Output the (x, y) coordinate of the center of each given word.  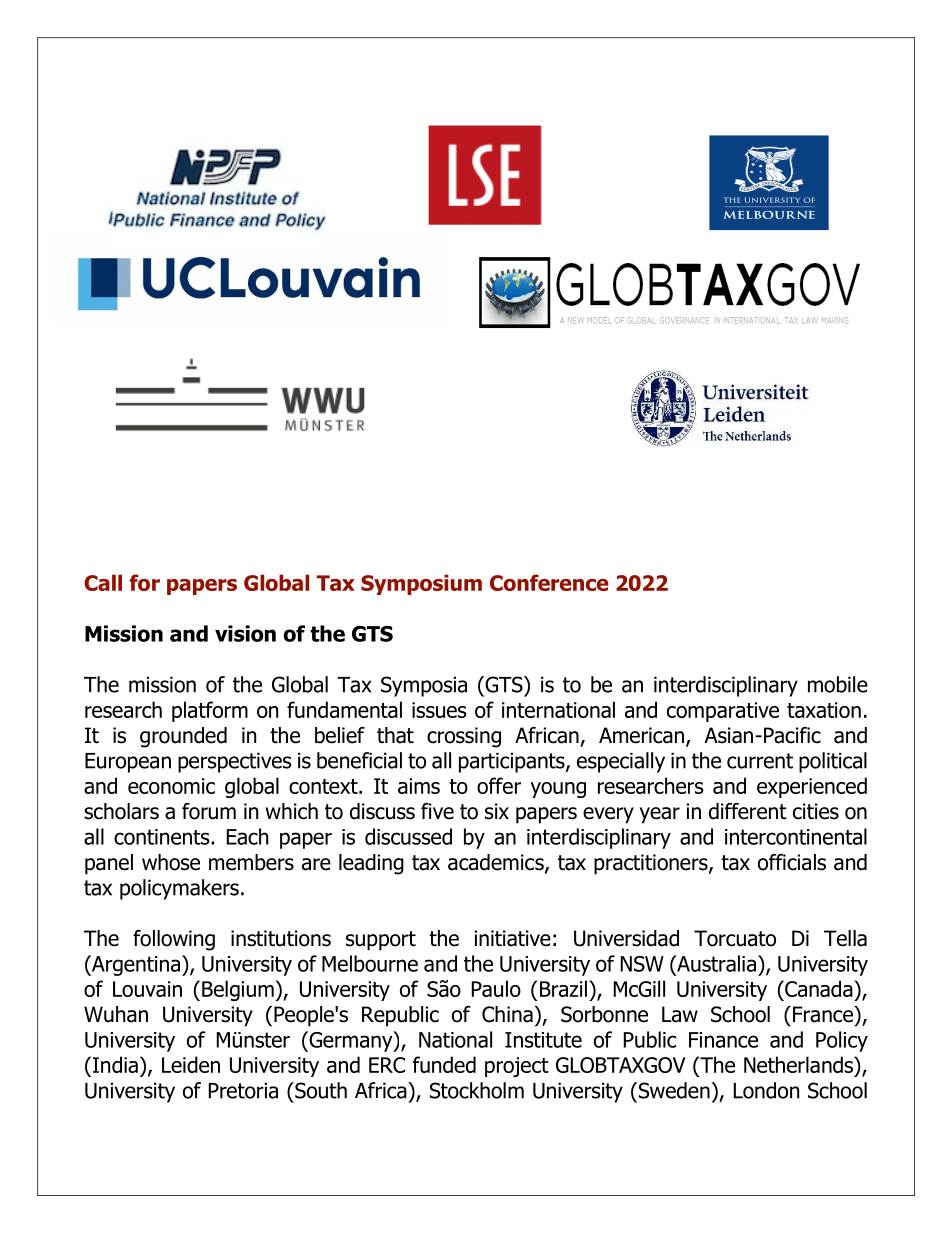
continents (163, 837)
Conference (549, 582)
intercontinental (796, 836)
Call (103, 582)
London (766, 1090)
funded (444, 1064)
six (497, 811)
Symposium (421, 584)
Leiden (191, 1064)
